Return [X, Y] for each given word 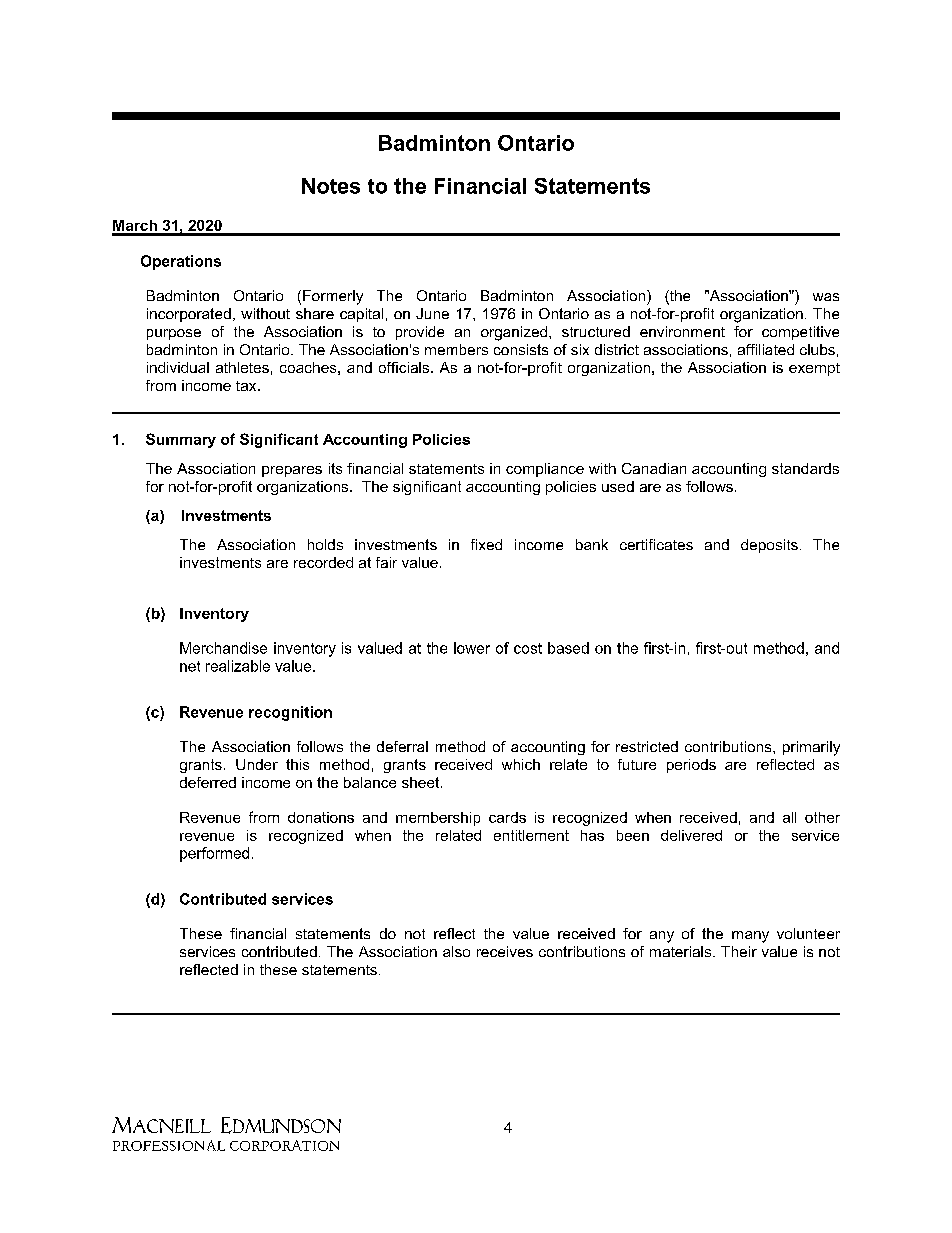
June [432, 313]
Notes [331, 186]
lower [472, 648]
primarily [811, 748]
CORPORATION [284, 1145]
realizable [238, 666]
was [826, 297]
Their [739, 951]
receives [505, 951]
